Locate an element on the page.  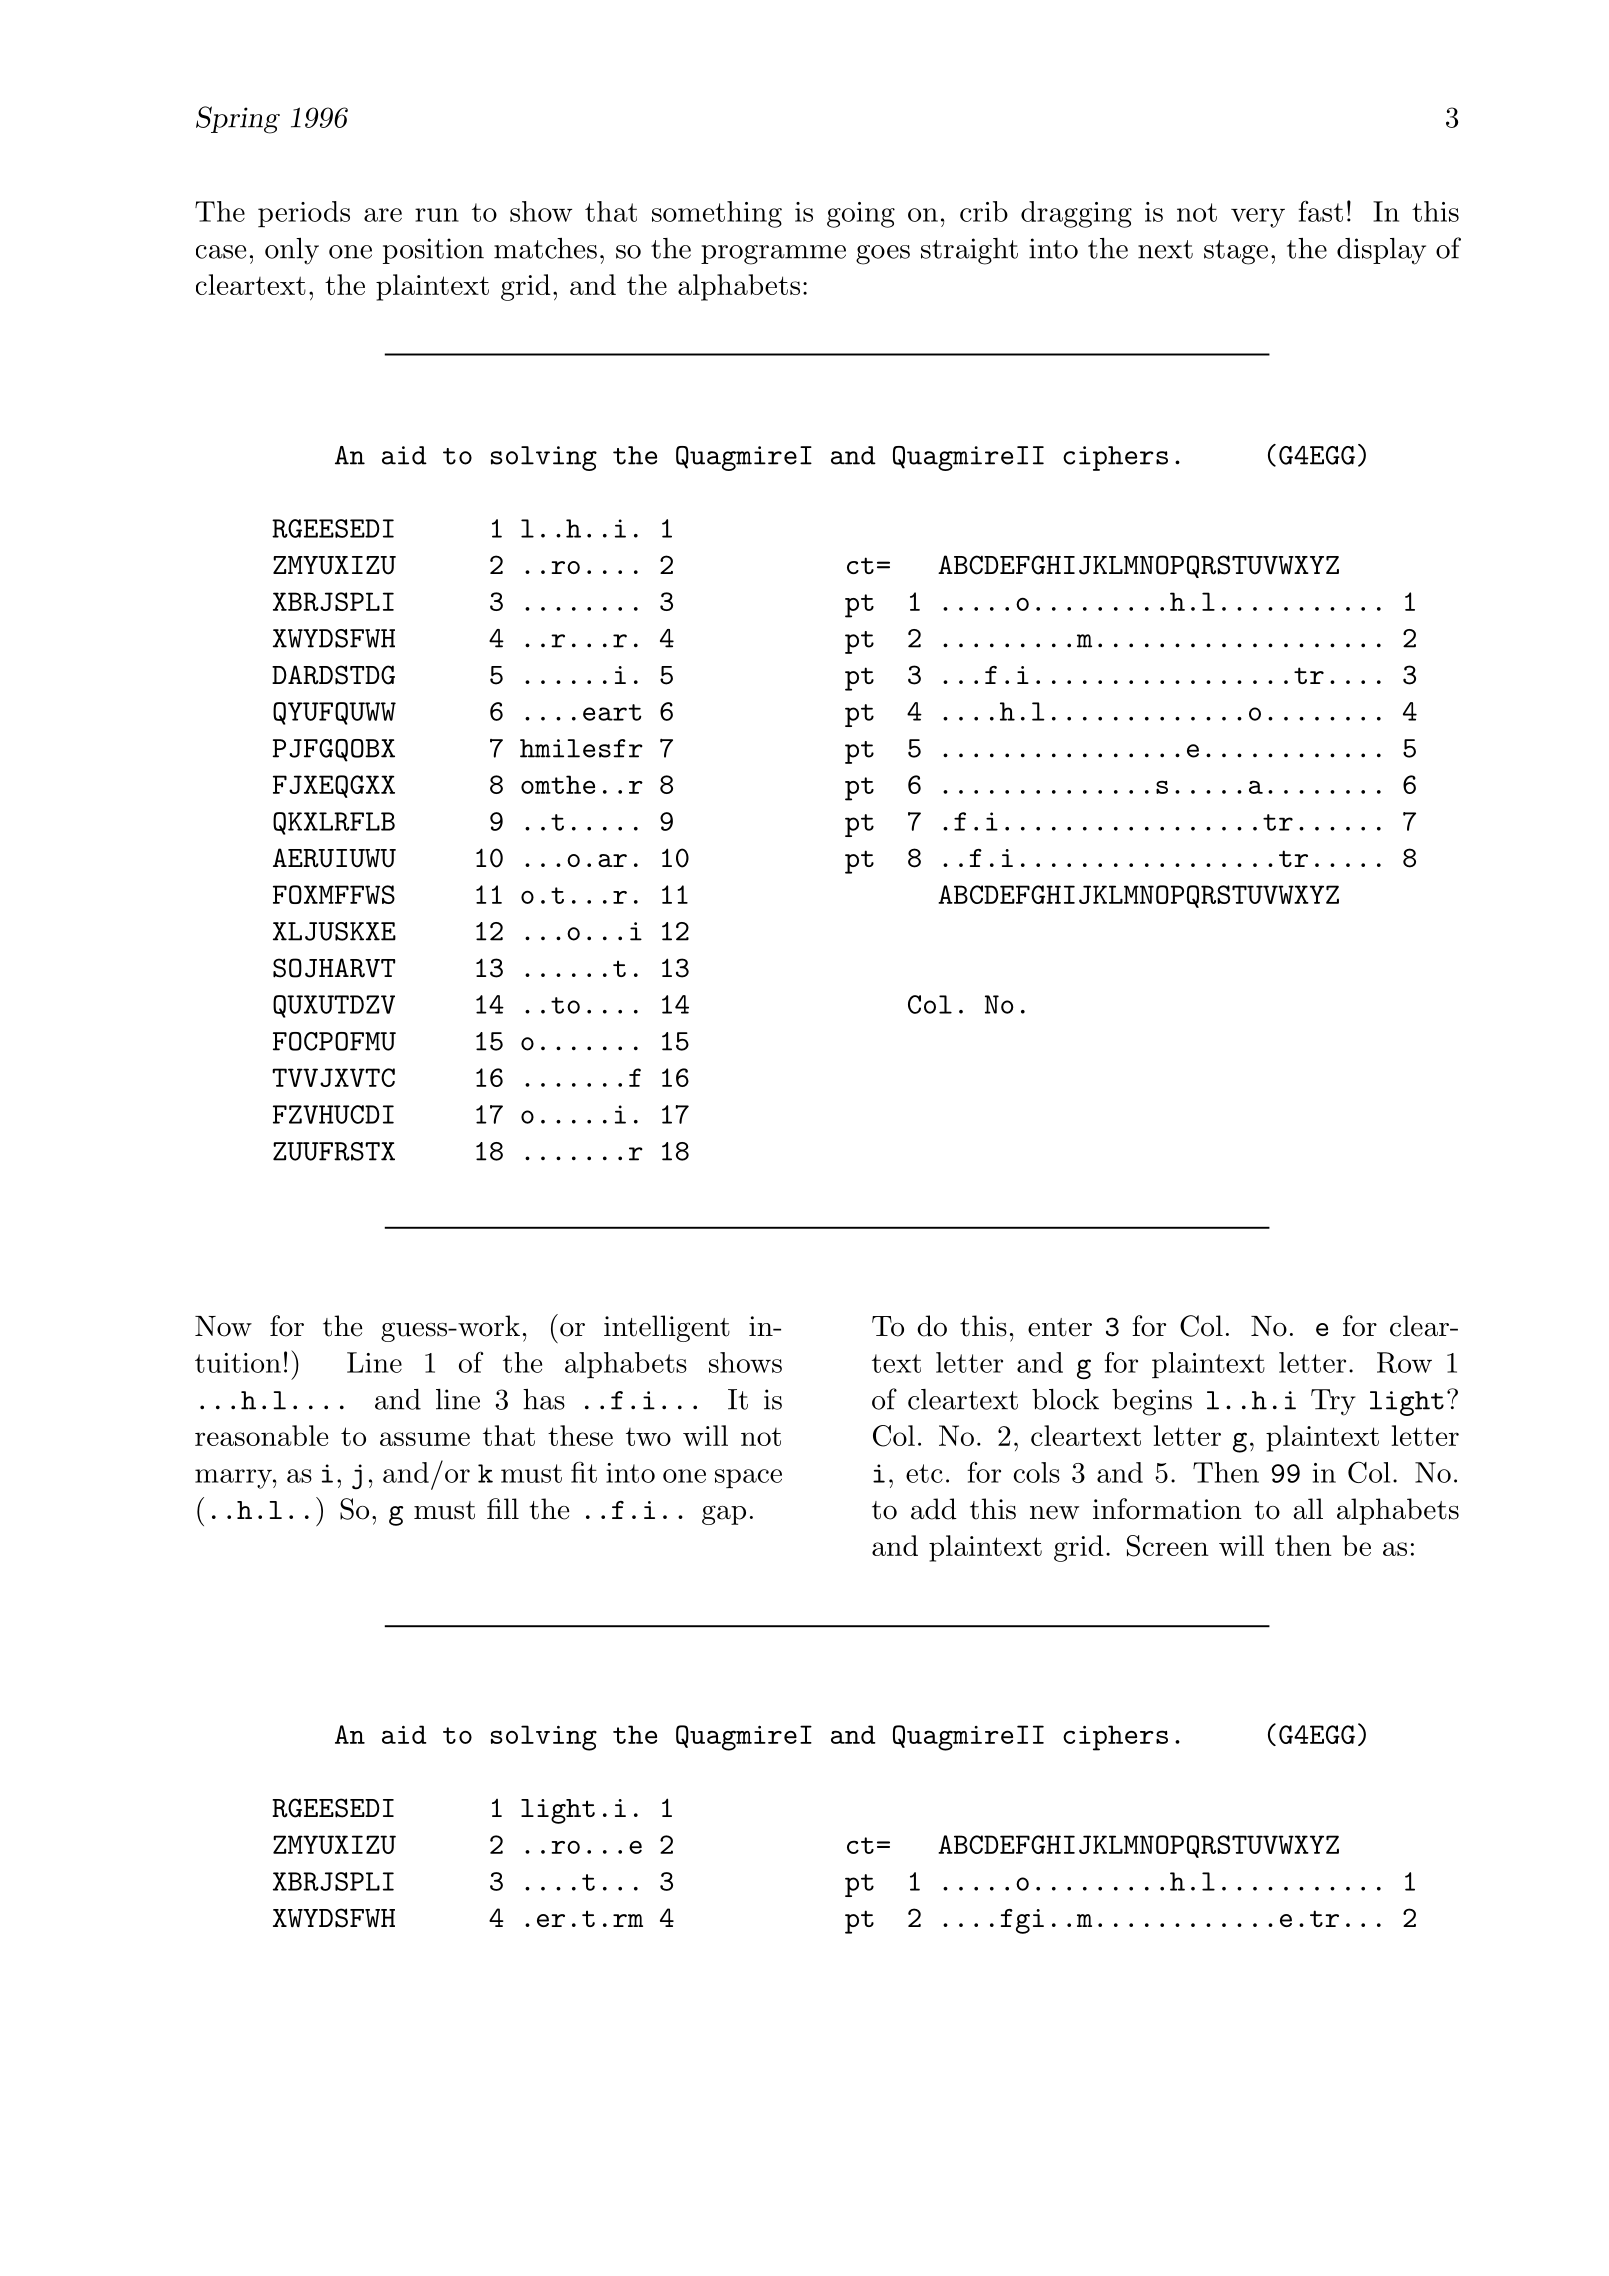
assume is located at coordinates (425, 1439).
